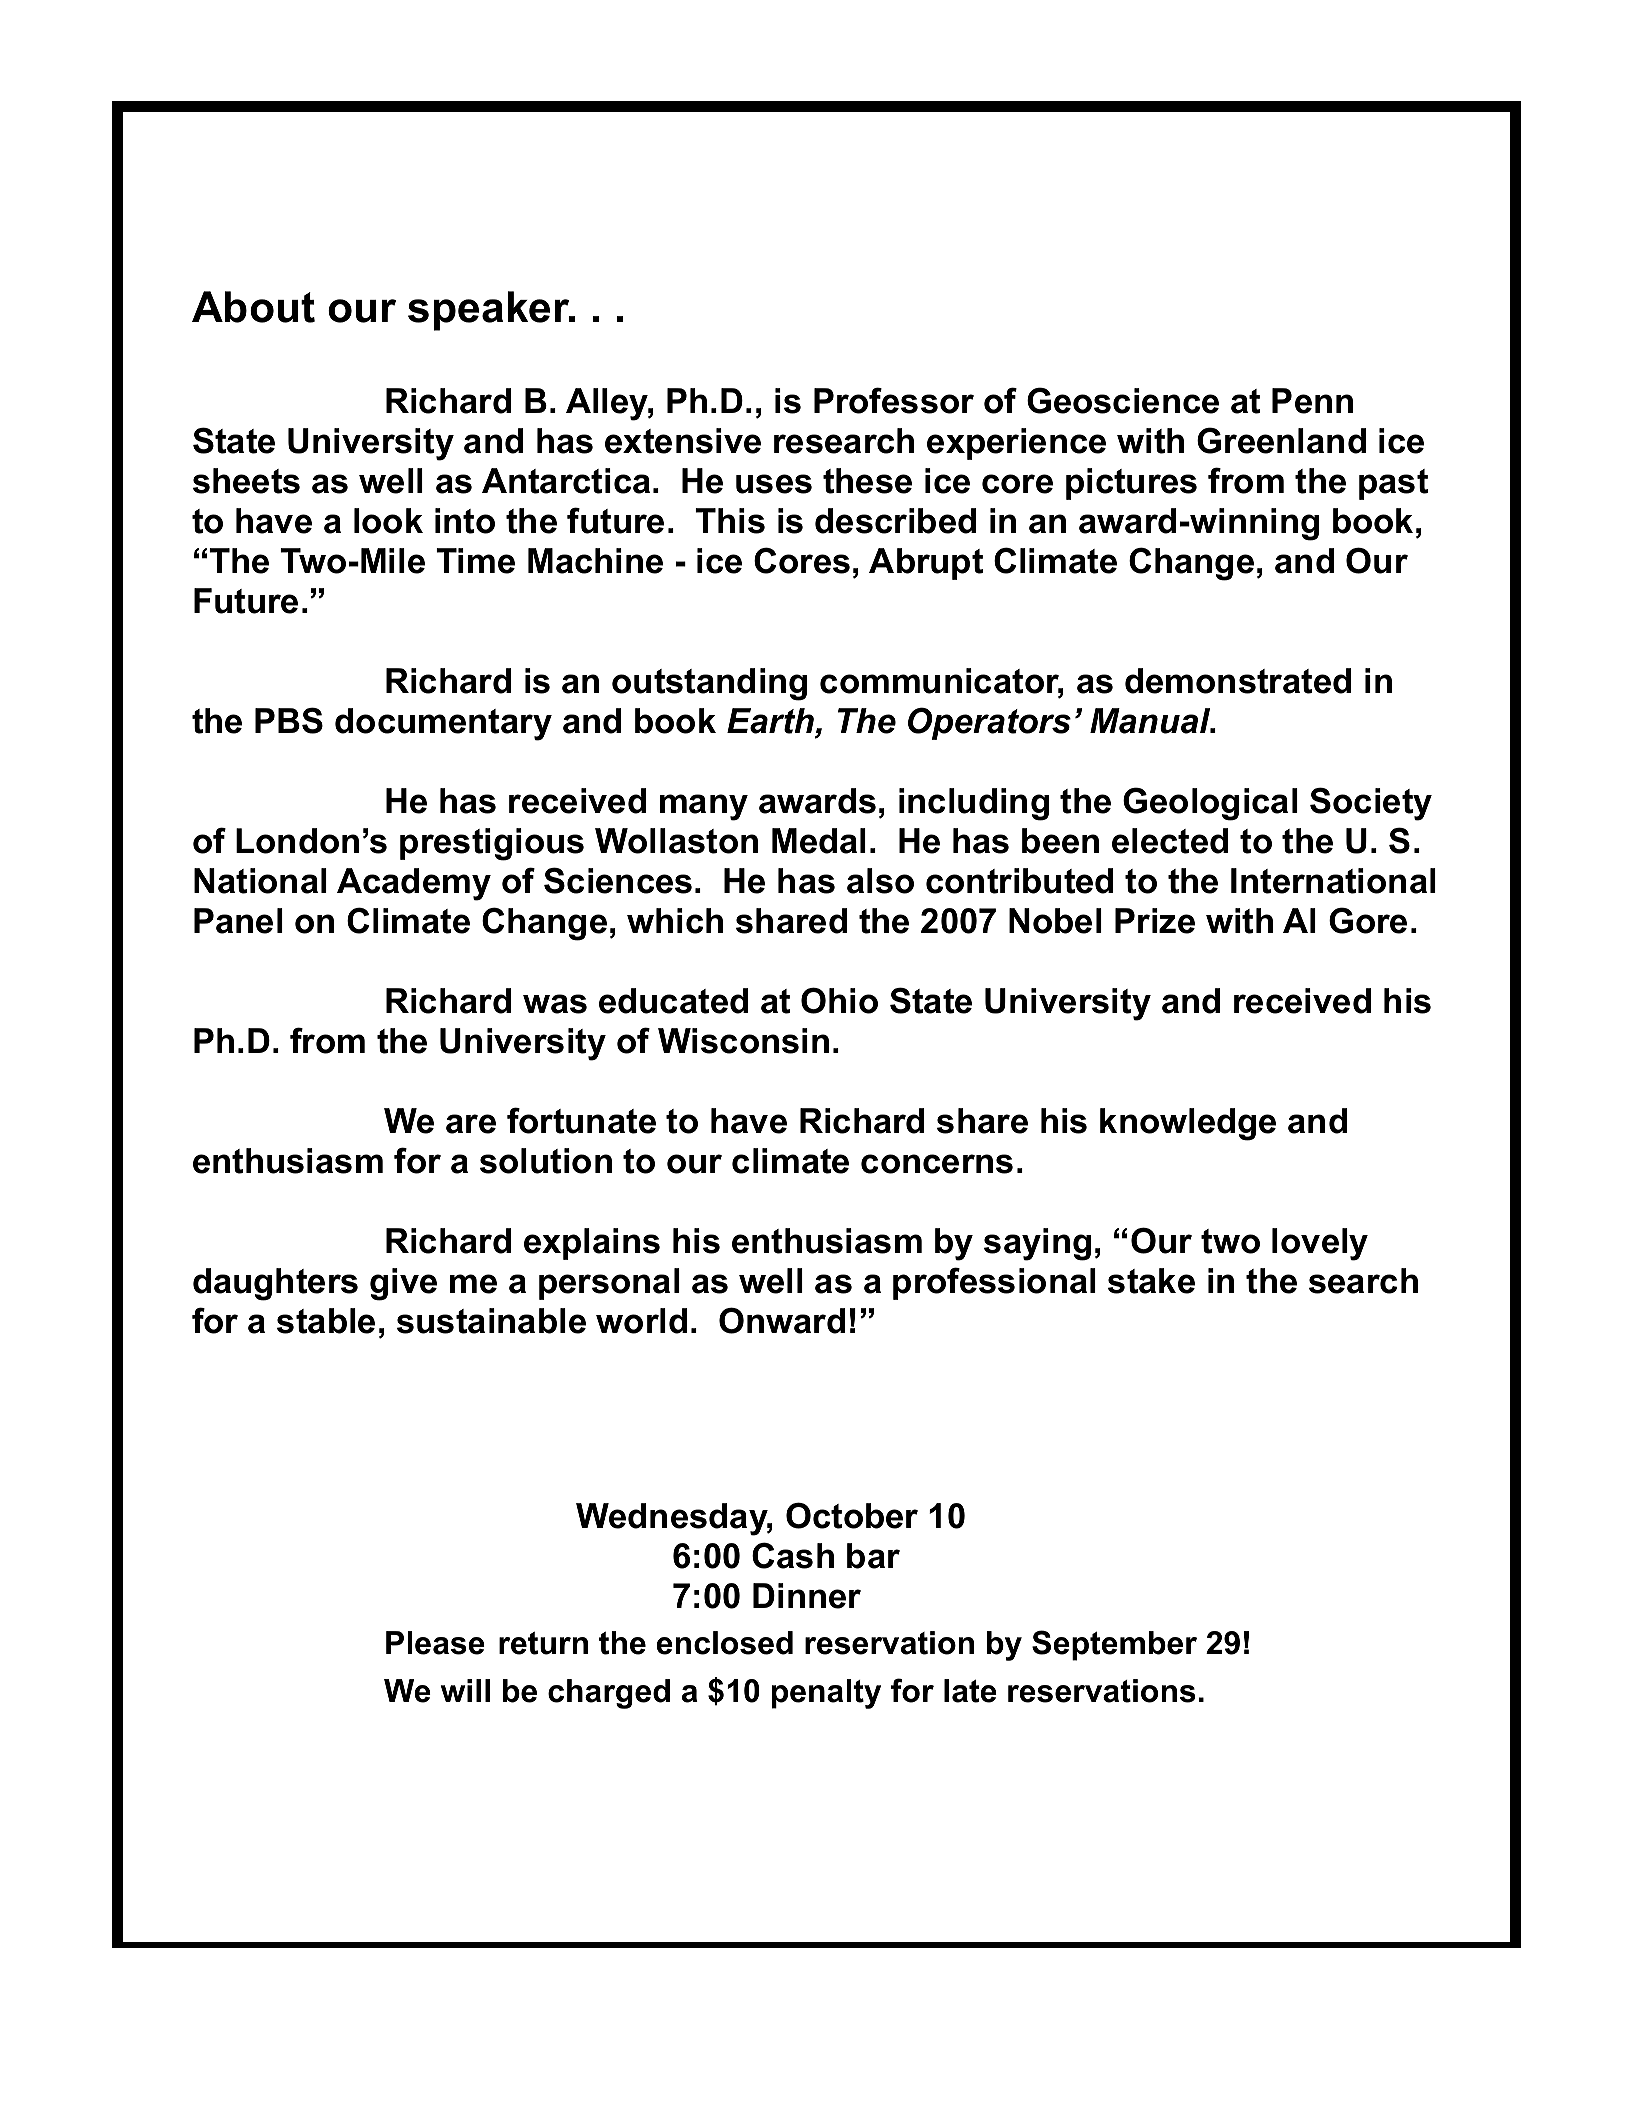  I want to click on September, so click(1114, 1645).
